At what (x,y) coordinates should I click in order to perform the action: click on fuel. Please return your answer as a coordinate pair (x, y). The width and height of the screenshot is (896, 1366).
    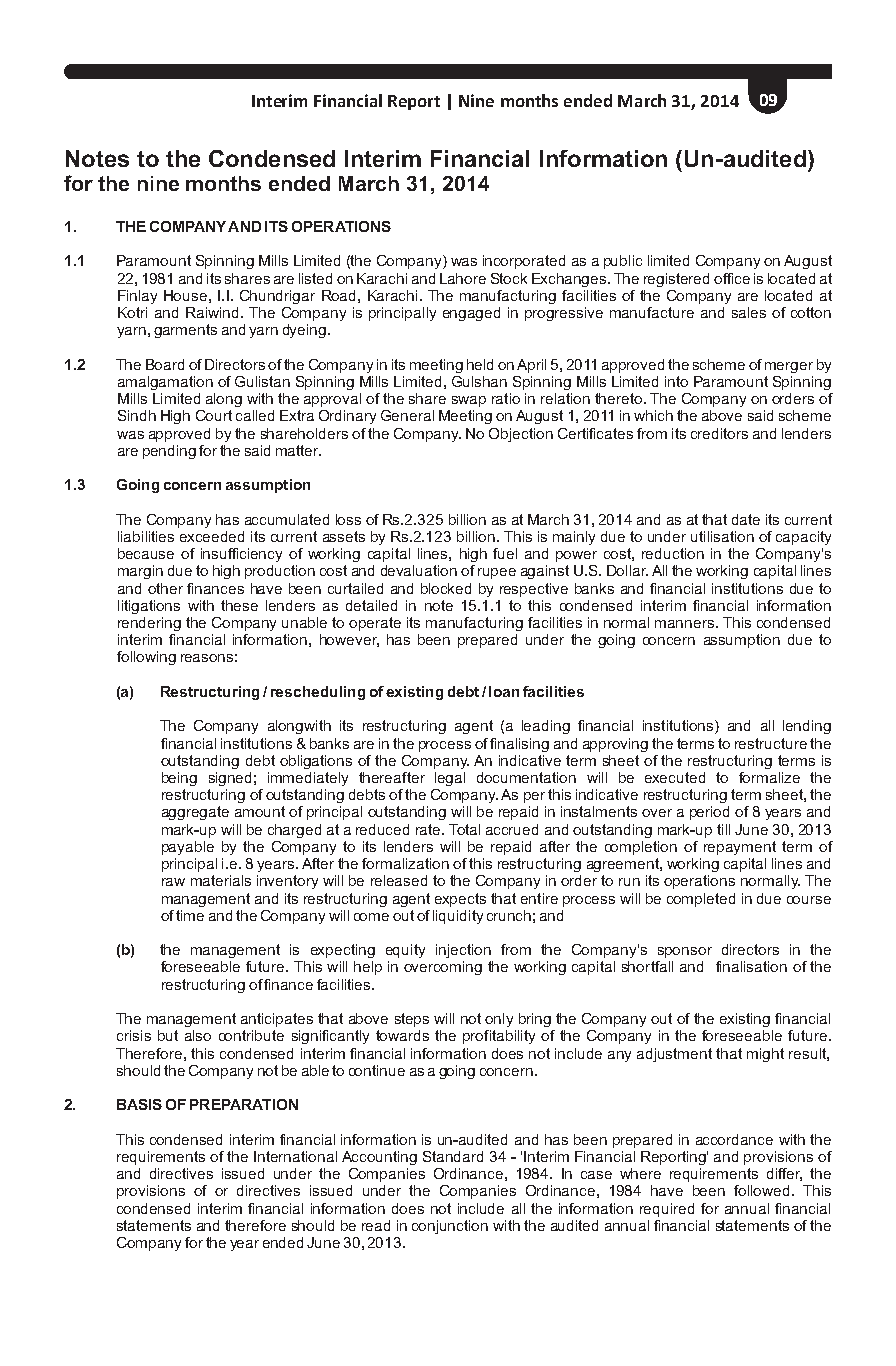
    Looking at the image, I should click on (505, 553).
